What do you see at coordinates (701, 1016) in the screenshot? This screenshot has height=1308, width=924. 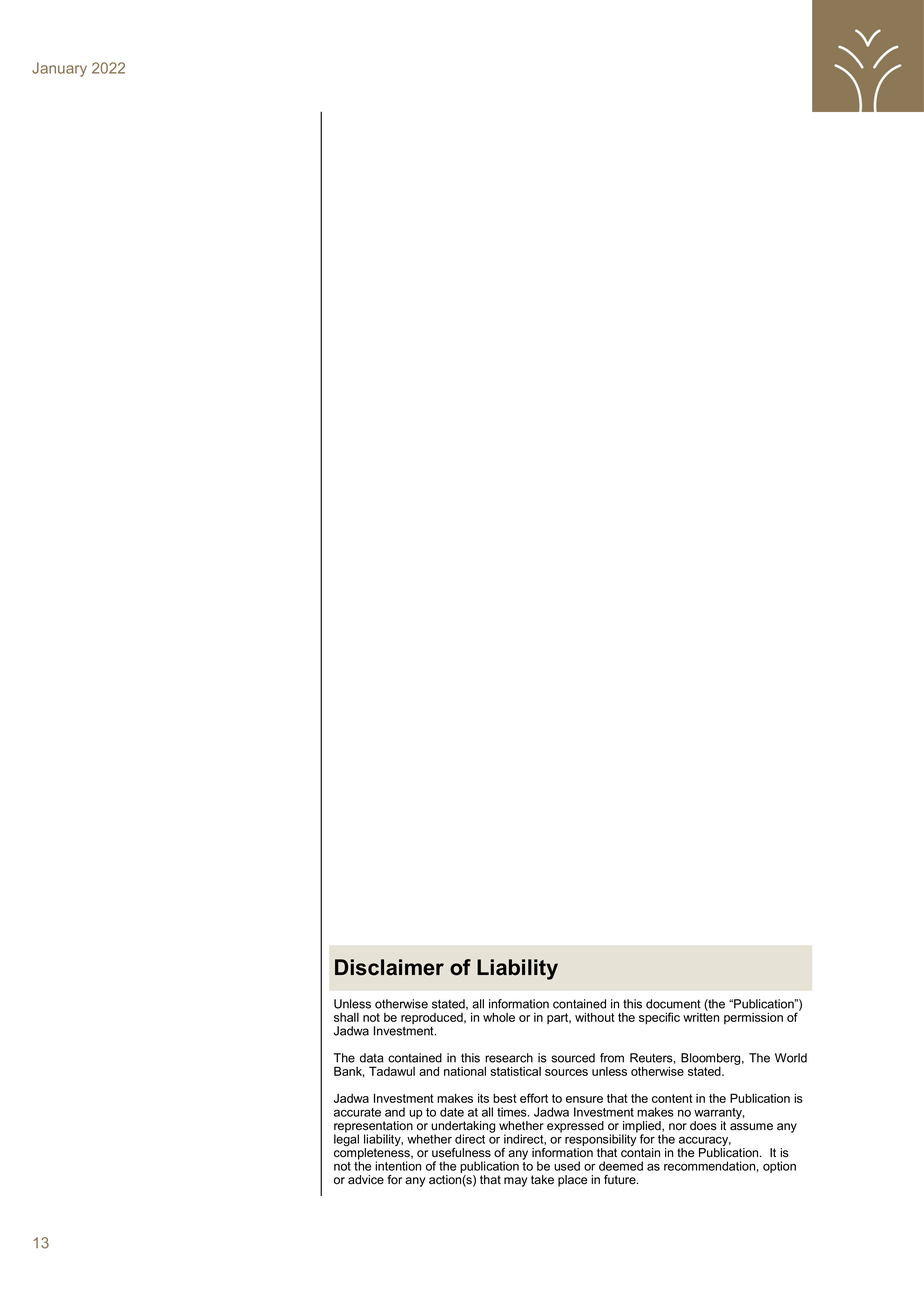 I see `written` at bounding box center [701, 1016].
